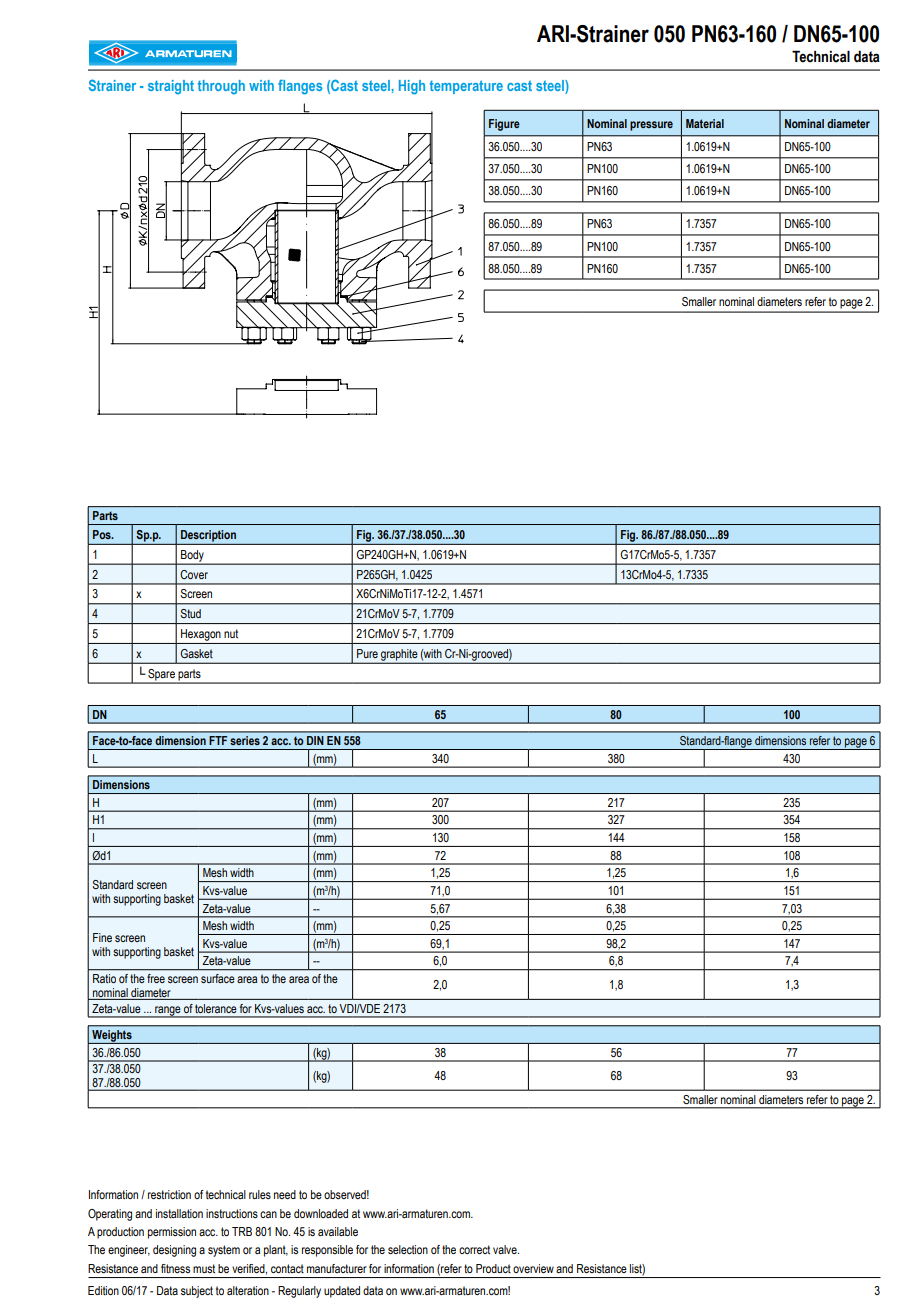 The width and height of the screenshot is (924, 1308). What do you see at coordinates (102, 937) in the screenshot?
I see `Fine` at bounding box center [102, 937].
